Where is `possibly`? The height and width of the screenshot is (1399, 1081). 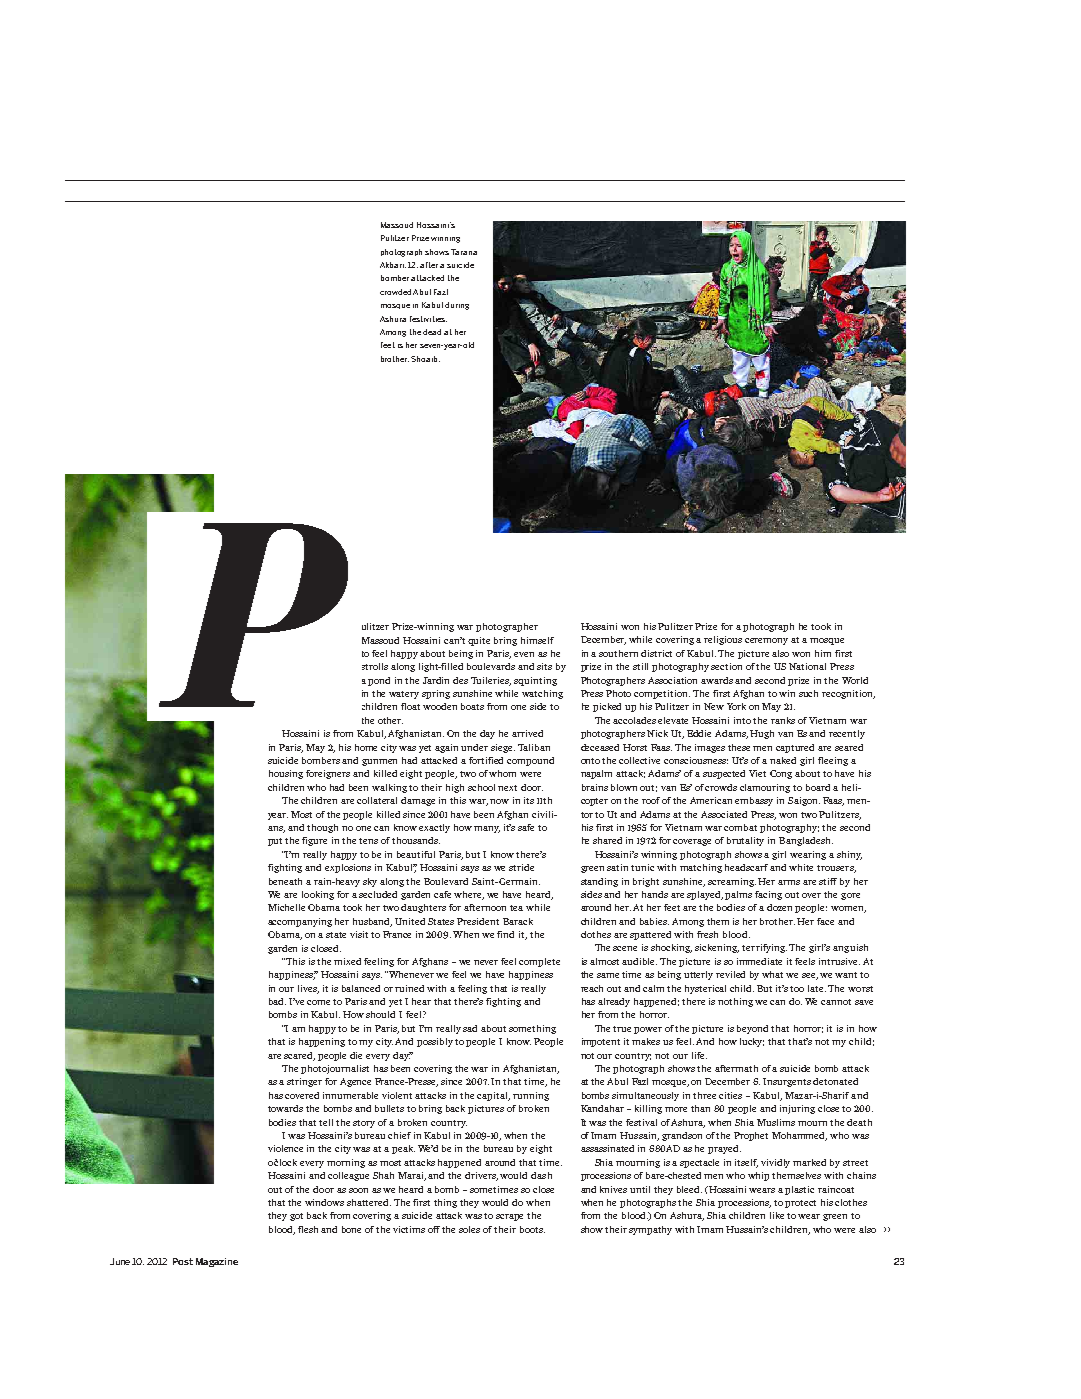
possibly is located at coordinates (435, 1042).
